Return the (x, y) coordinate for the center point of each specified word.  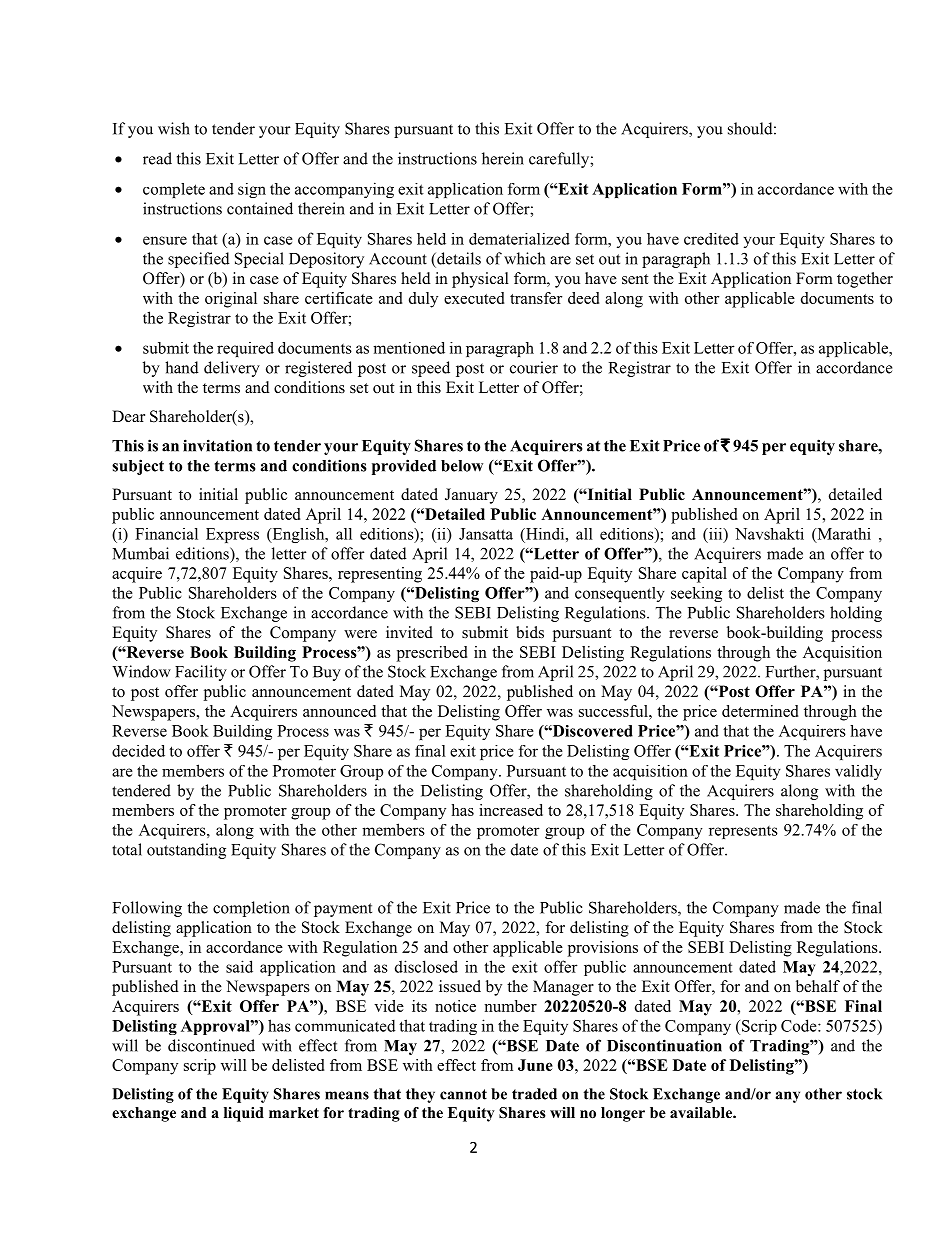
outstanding (186, 851)
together (865, 280)
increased (511, 810)
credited (711, 239)
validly (858, 772)
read (157, 158)
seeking (696, 594)
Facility (201, 673)
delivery (232, 369)
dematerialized (519, 239)
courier (534, 367)
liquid (244, 1114)
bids (530, 632)
